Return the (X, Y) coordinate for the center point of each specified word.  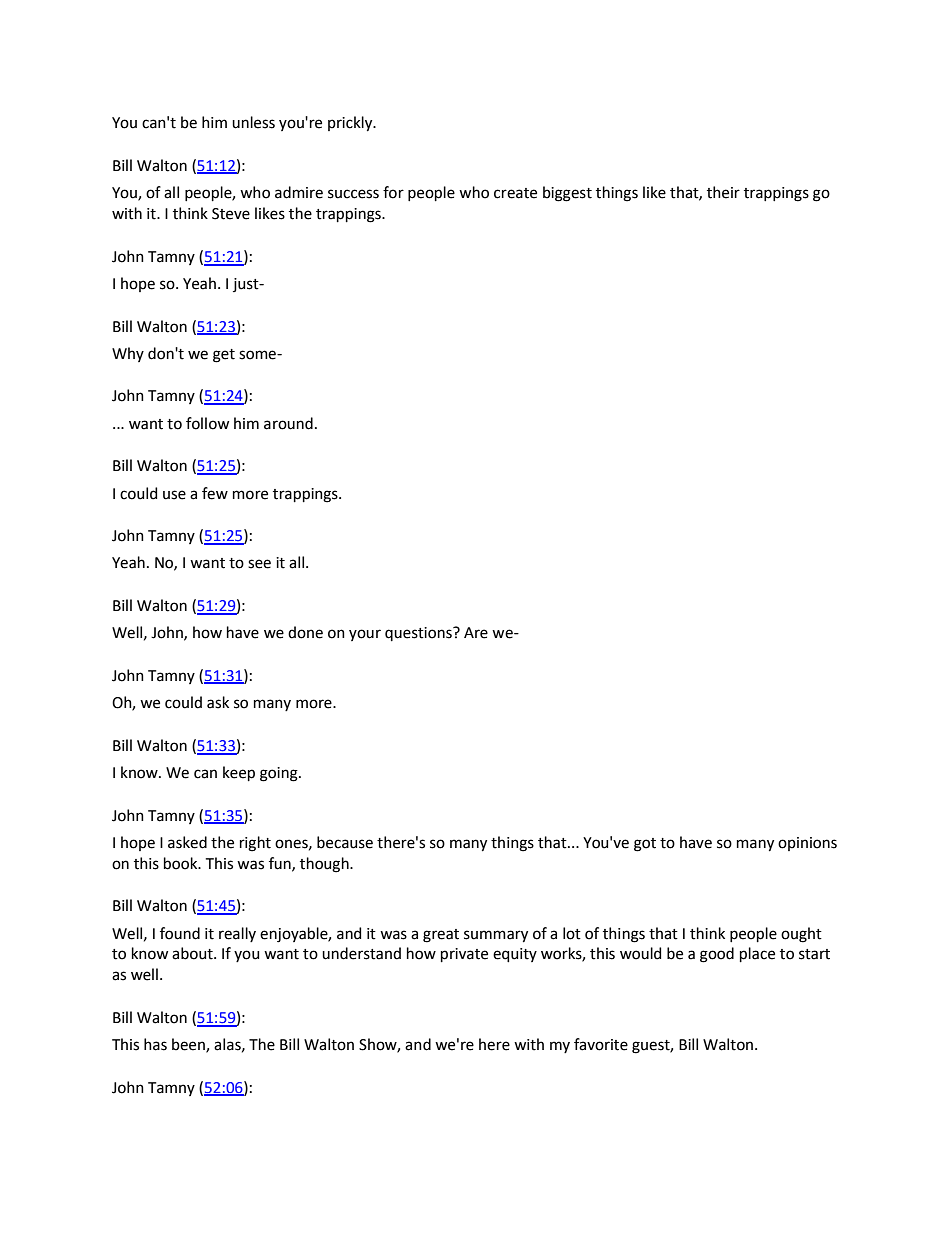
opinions (807, 844)
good (717, 955)
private (464, 955)
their (723, 192)
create (515, 193)
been (189, 1045)
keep (239, 773)
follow (207, 423)
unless (253, 122)
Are (476, 633)
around (288, 423)
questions (419, 634)
